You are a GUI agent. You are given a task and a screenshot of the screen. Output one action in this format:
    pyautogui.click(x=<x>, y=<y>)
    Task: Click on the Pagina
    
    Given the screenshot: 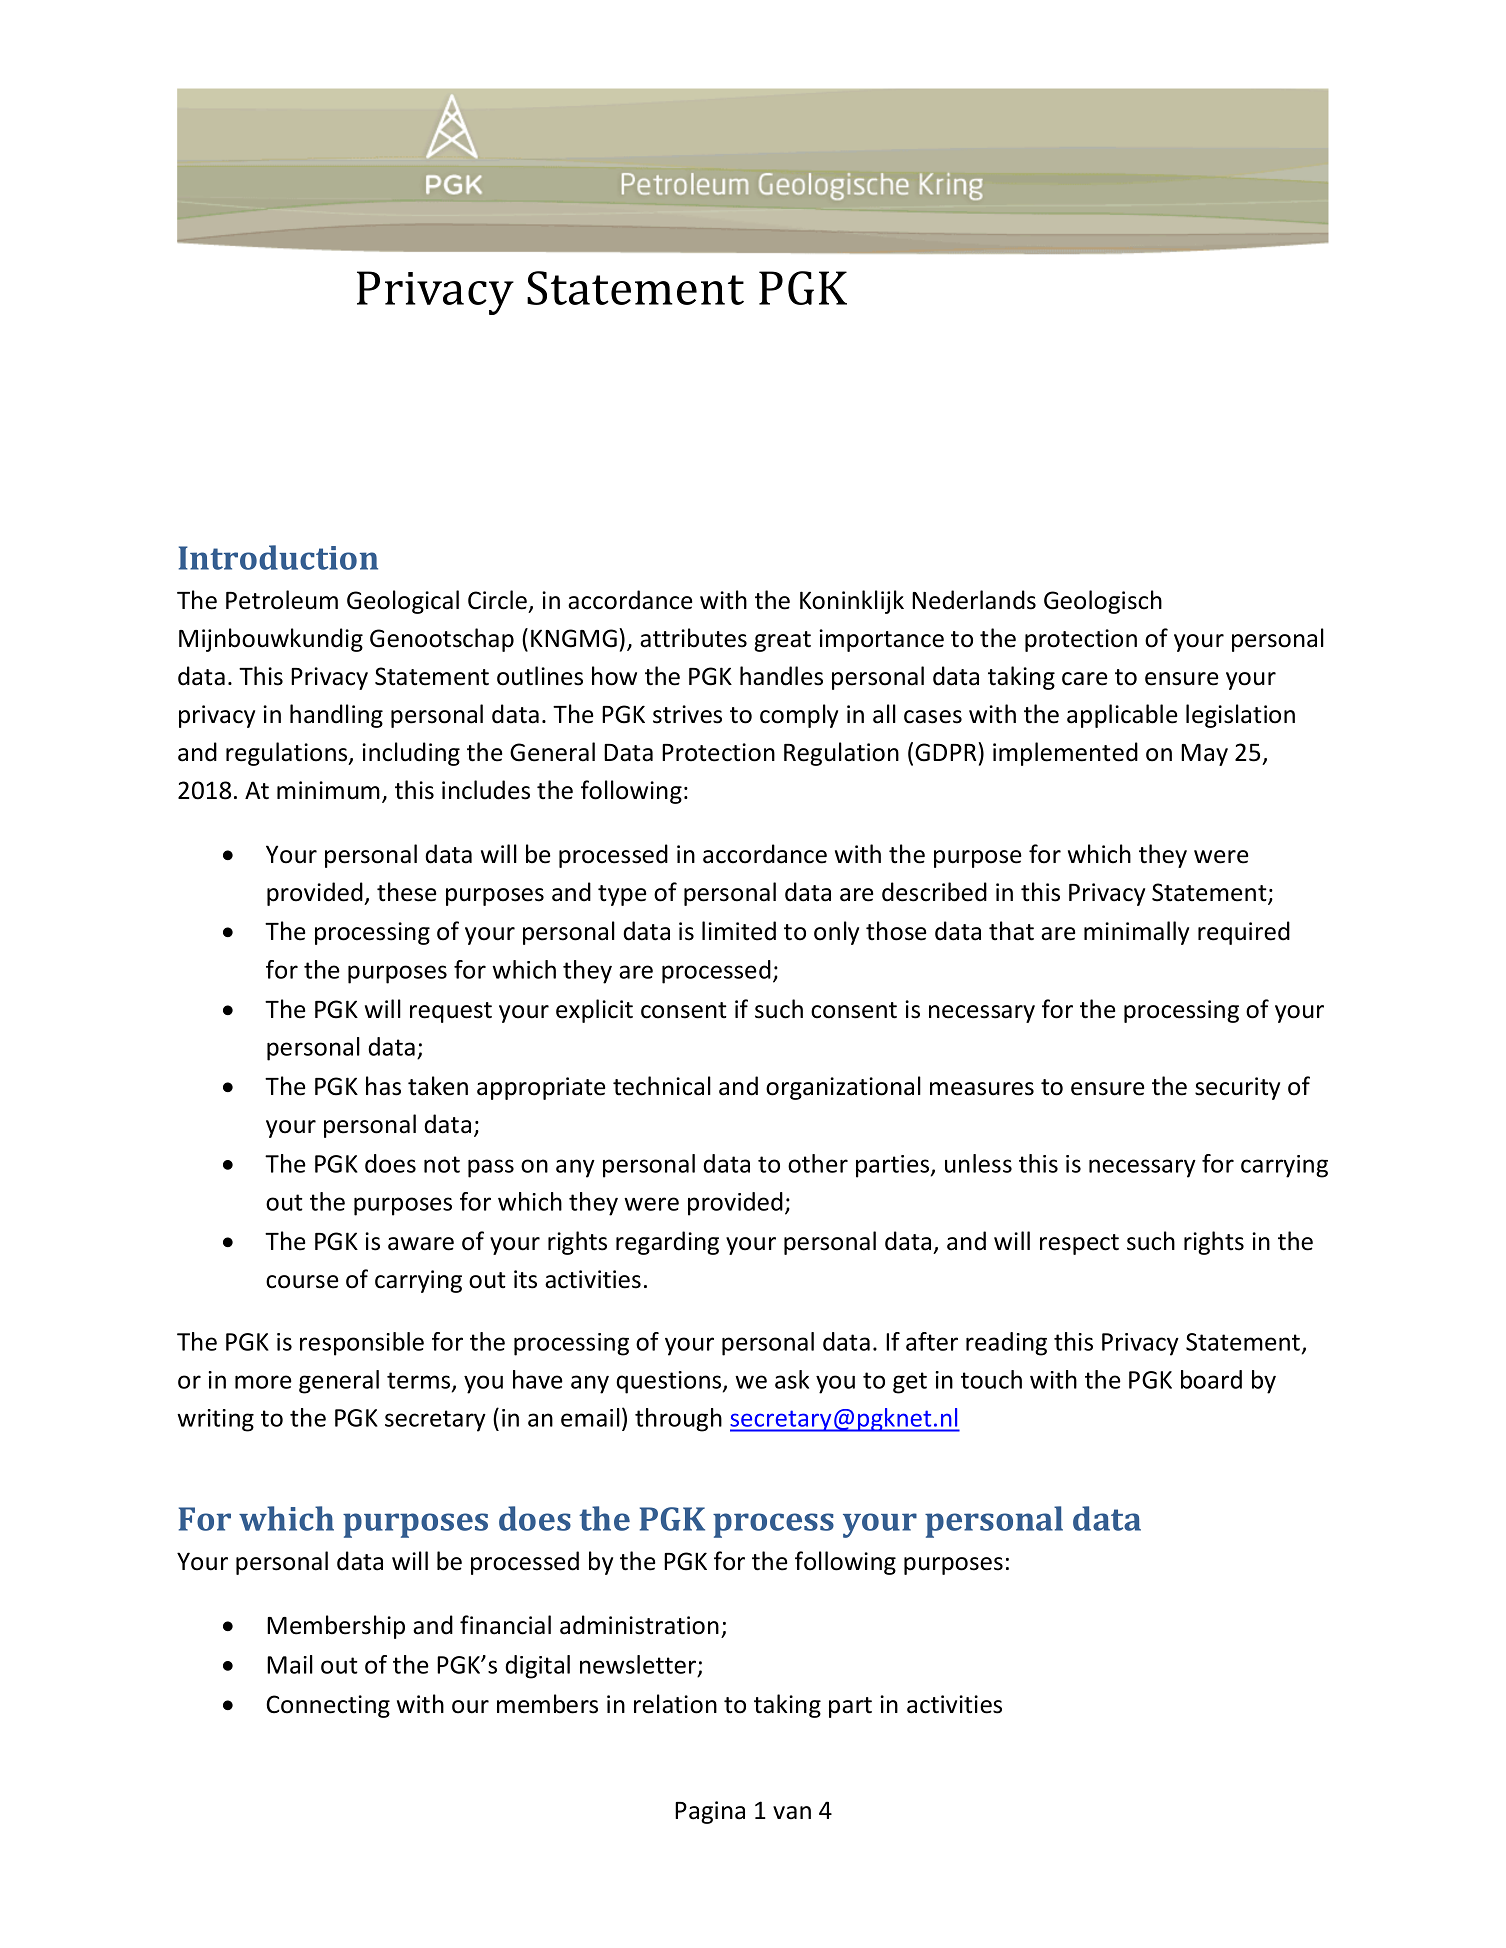 What is the action you would take?
    pyautogui.click(x=710, y=1812)
